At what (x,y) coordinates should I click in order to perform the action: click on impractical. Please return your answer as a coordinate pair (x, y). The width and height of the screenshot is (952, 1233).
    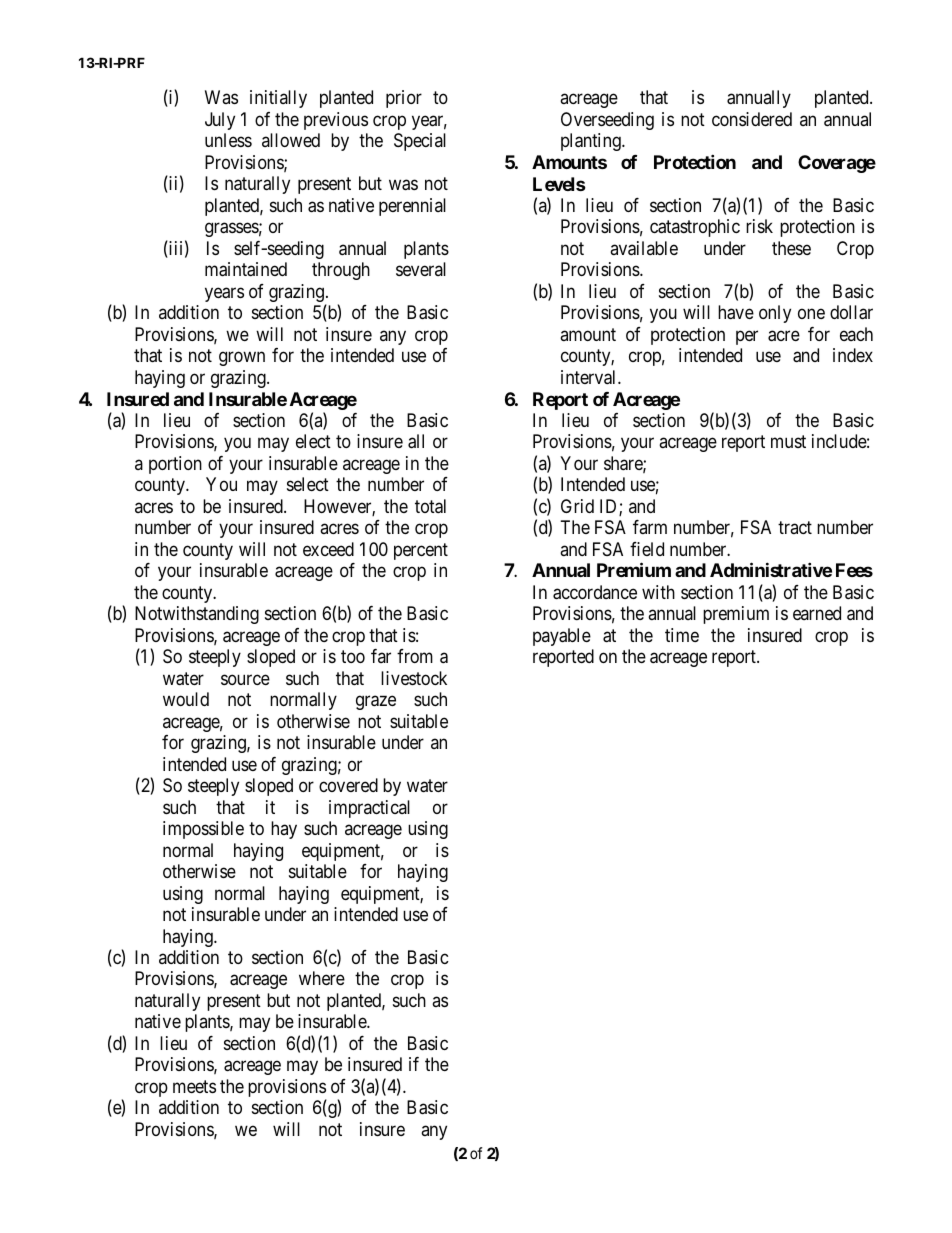
    Looking at the image, I should click on (369, 809).
